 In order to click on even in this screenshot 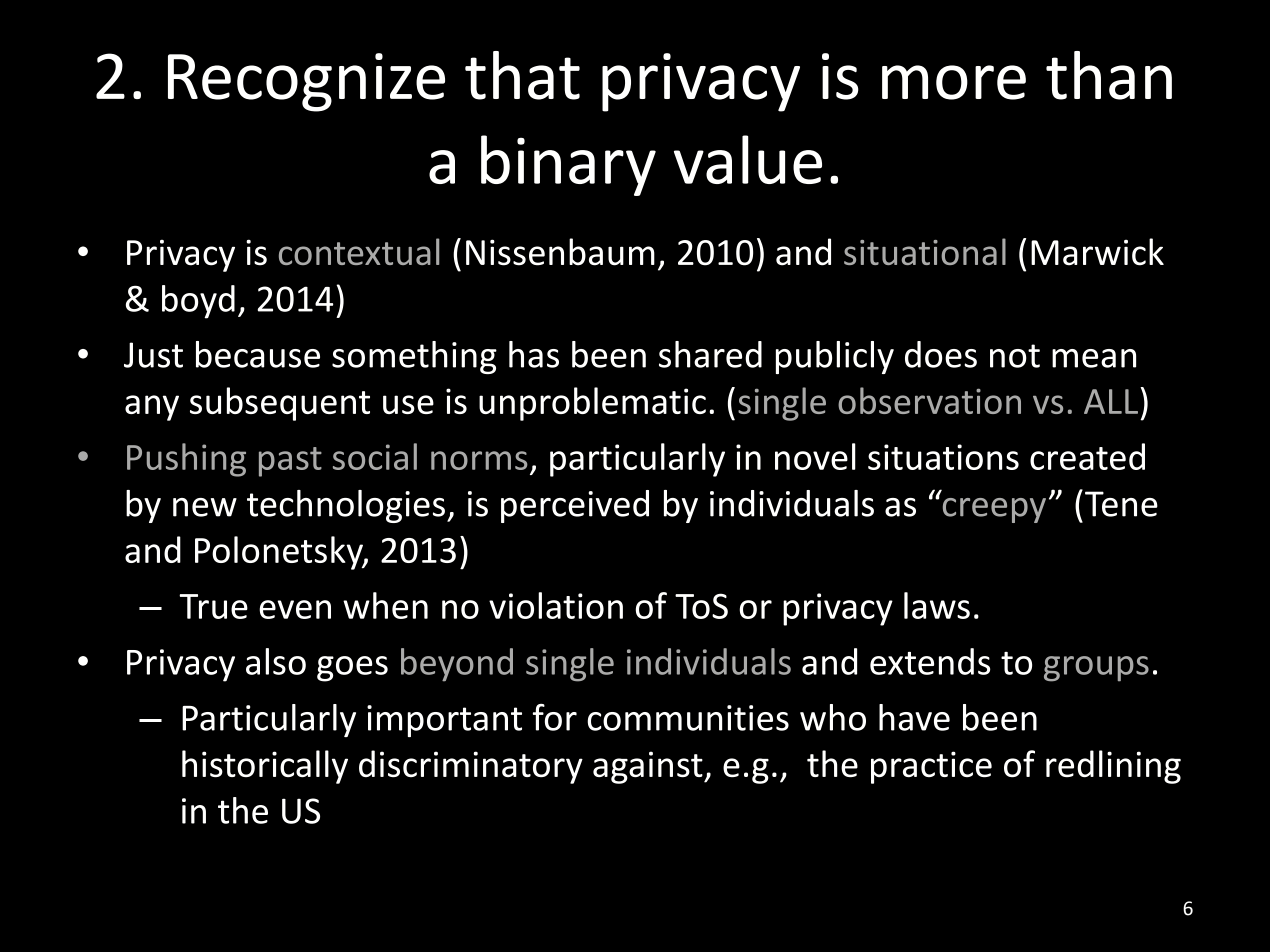, I will do `click(295, 609)`.
